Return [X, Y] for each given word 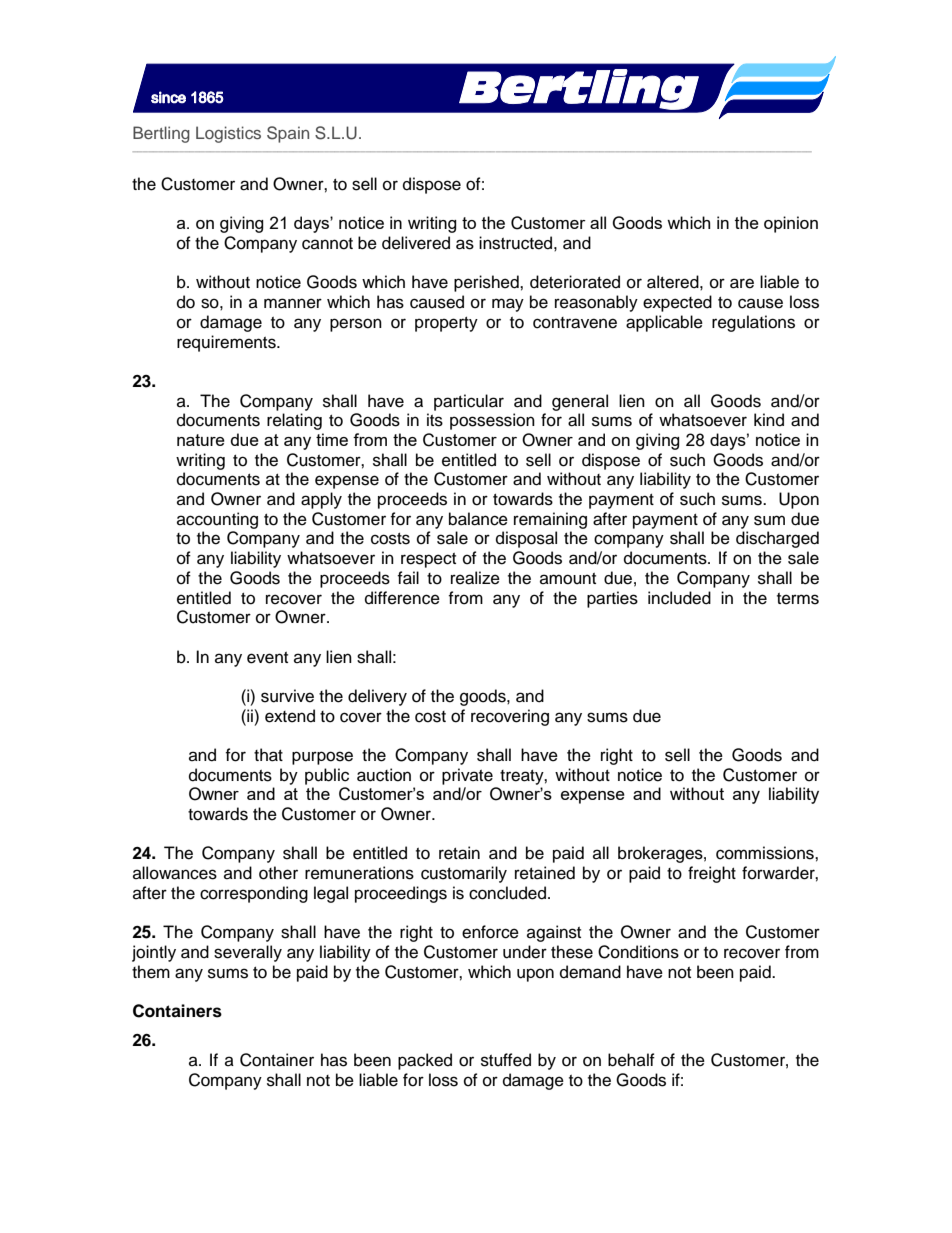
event [267, 658]
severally [248, 953]
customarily [464, 874]
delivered [416, 243]
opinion [791, 224]
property [446, 324]
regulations [753, 323]
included [679, 598]
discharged [777, 539]
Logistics [228, 134]
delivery [377, 697]
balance [478, 519]
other [278, 873]
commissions [766, 853]
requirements [227, 343]
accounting [217, 520]
